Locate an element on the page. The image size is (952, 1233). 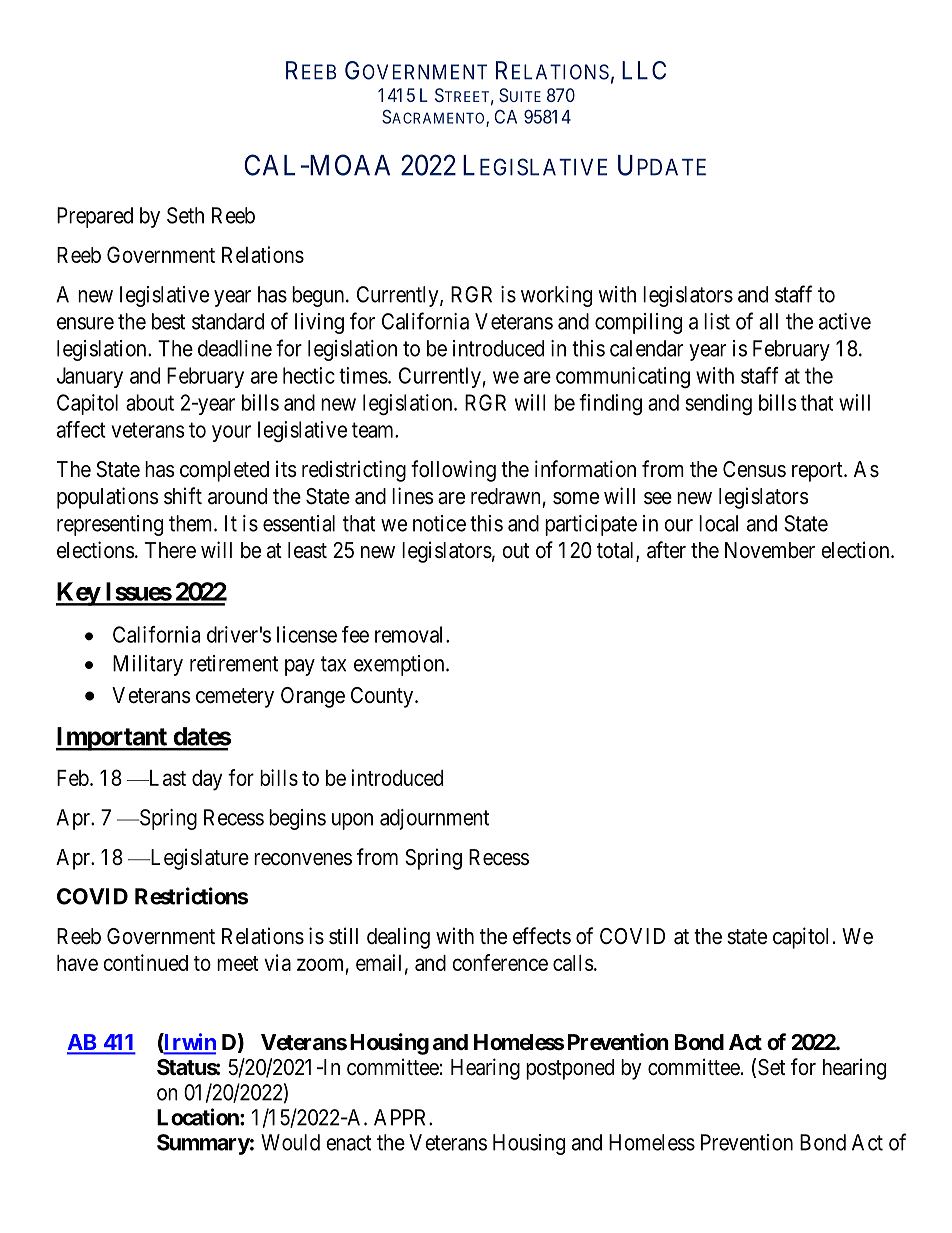
following is located at coordinates (453, 471).
